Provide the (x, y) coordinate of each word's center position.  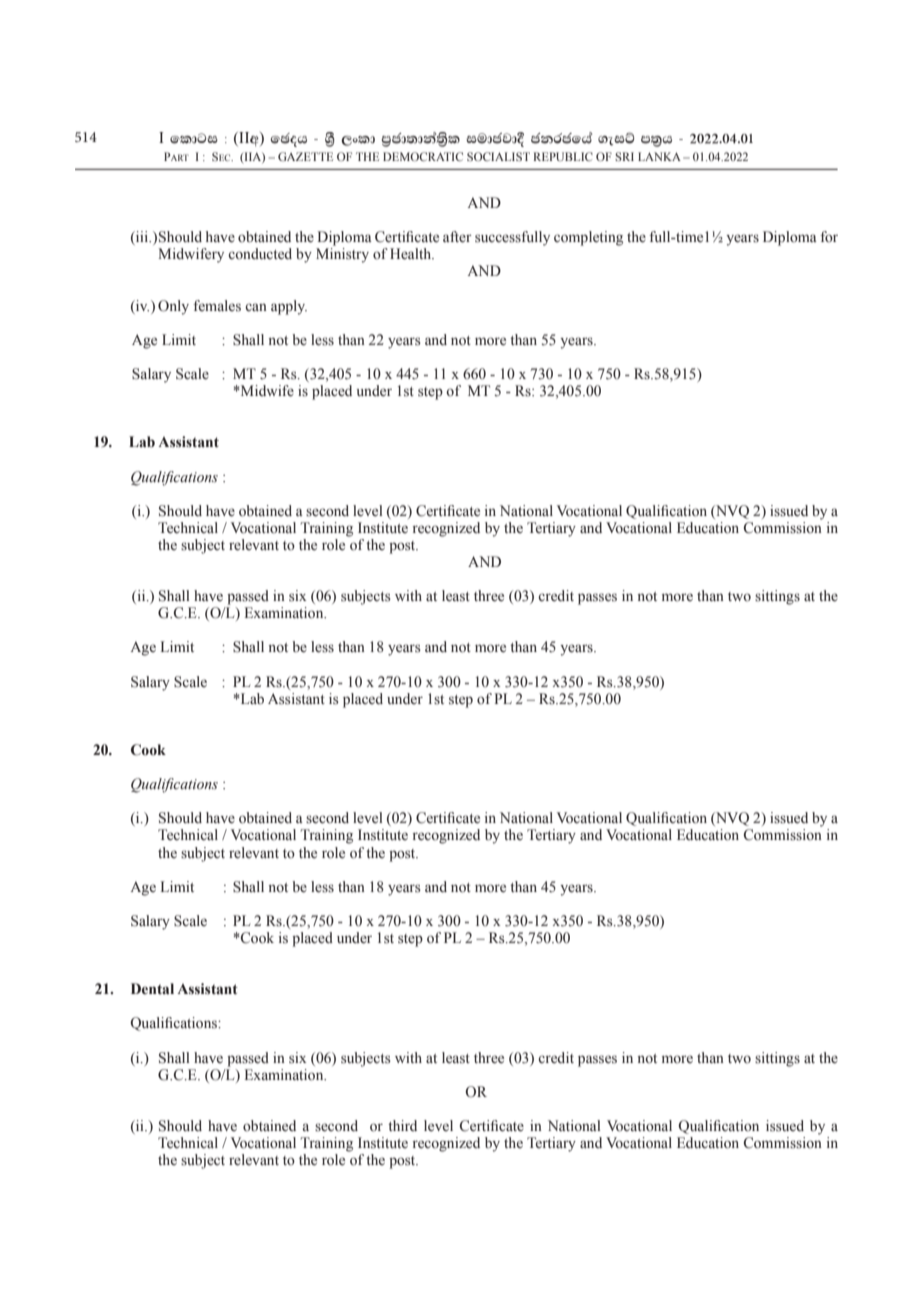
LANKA (659, 156)
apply (289, 307)
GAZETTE (305, 156)
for (829, 237)
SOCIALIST (498, 156)
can (256, 307)
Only (173, 307)
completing (588, 238)
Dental (152, 988)
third (402, 1125)
